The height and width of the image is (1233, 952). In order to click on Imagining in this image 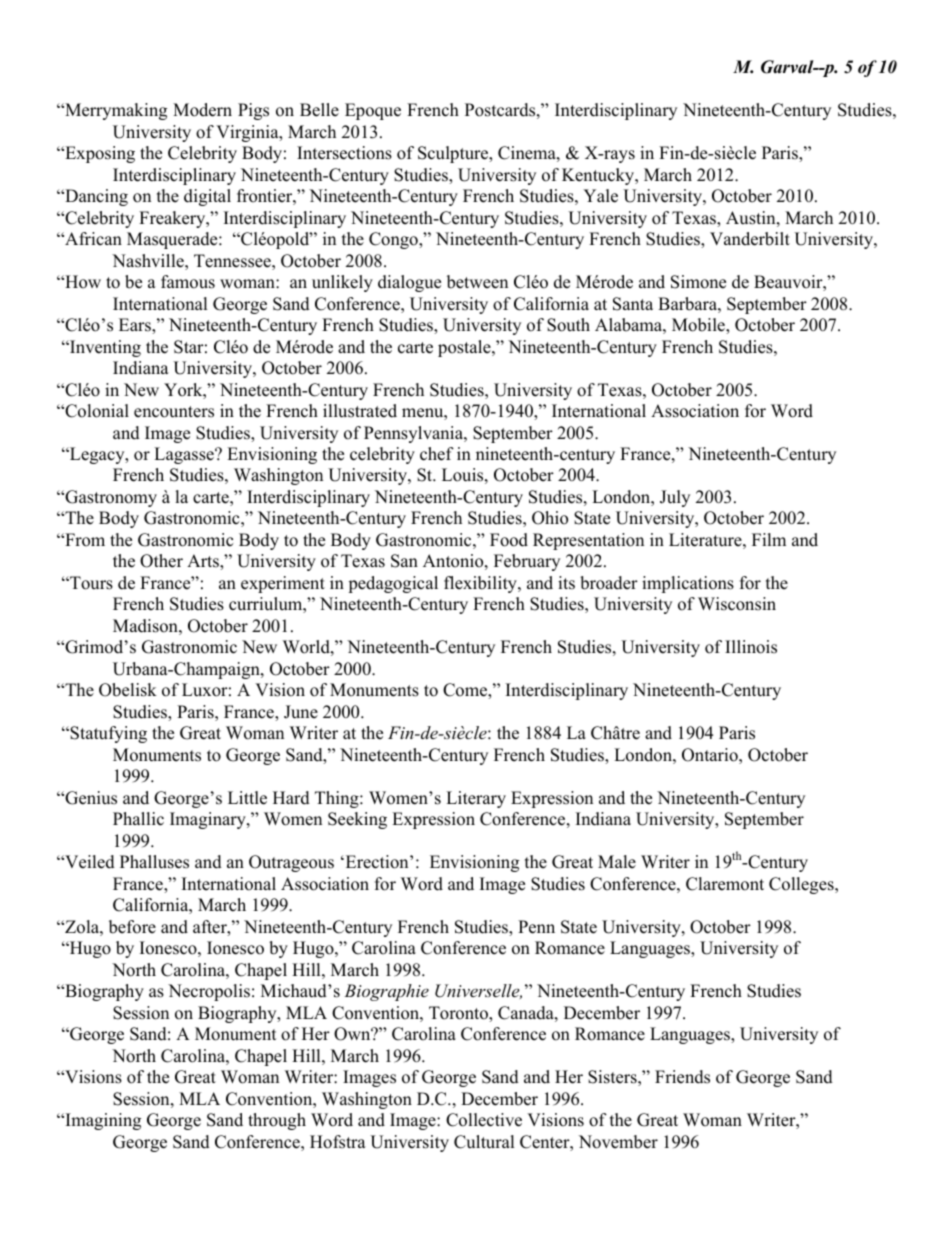, I will do `click(102, 1121)`.
